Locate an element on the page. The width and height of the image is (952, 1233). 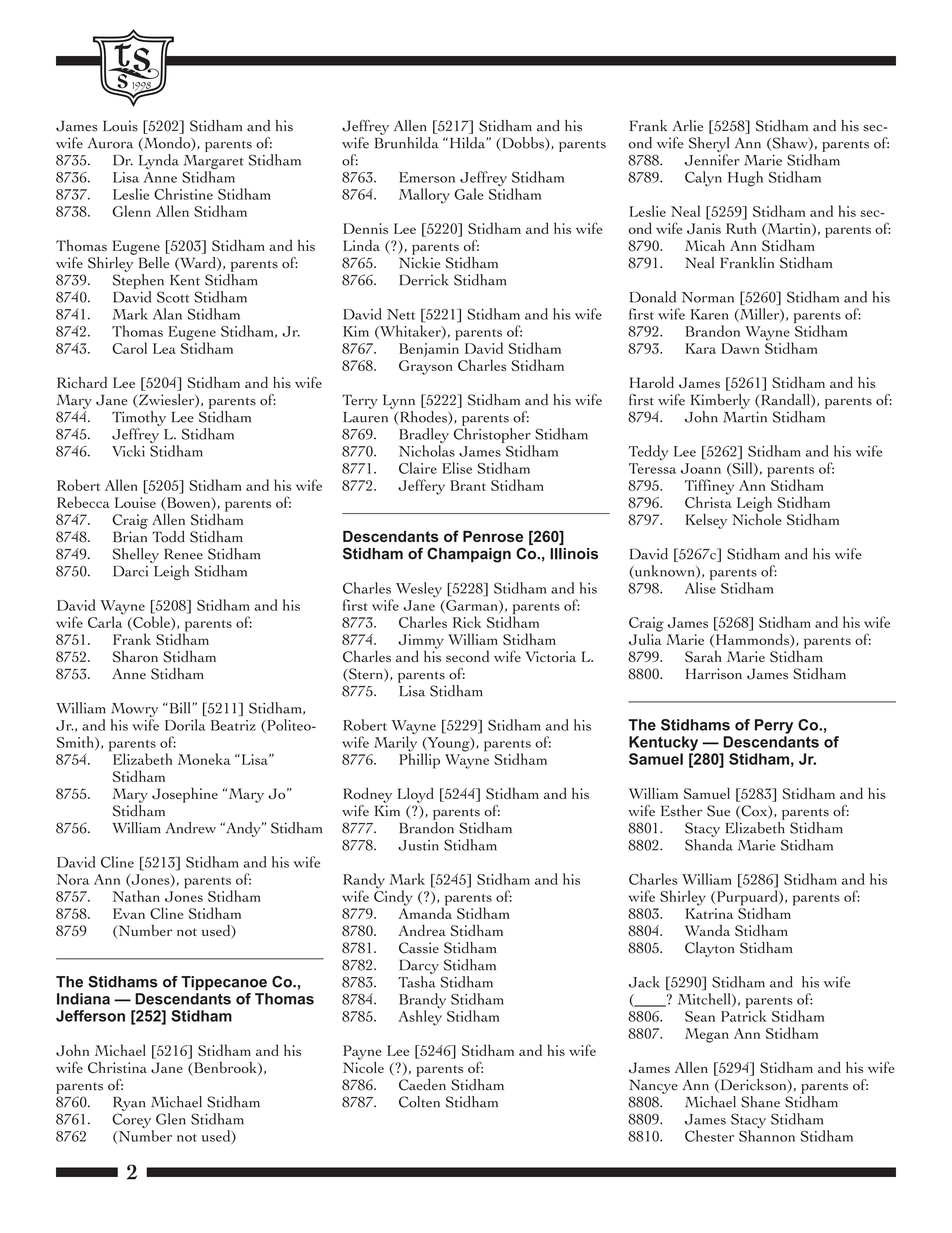
Timothy is located at coordinates (139, 418).
